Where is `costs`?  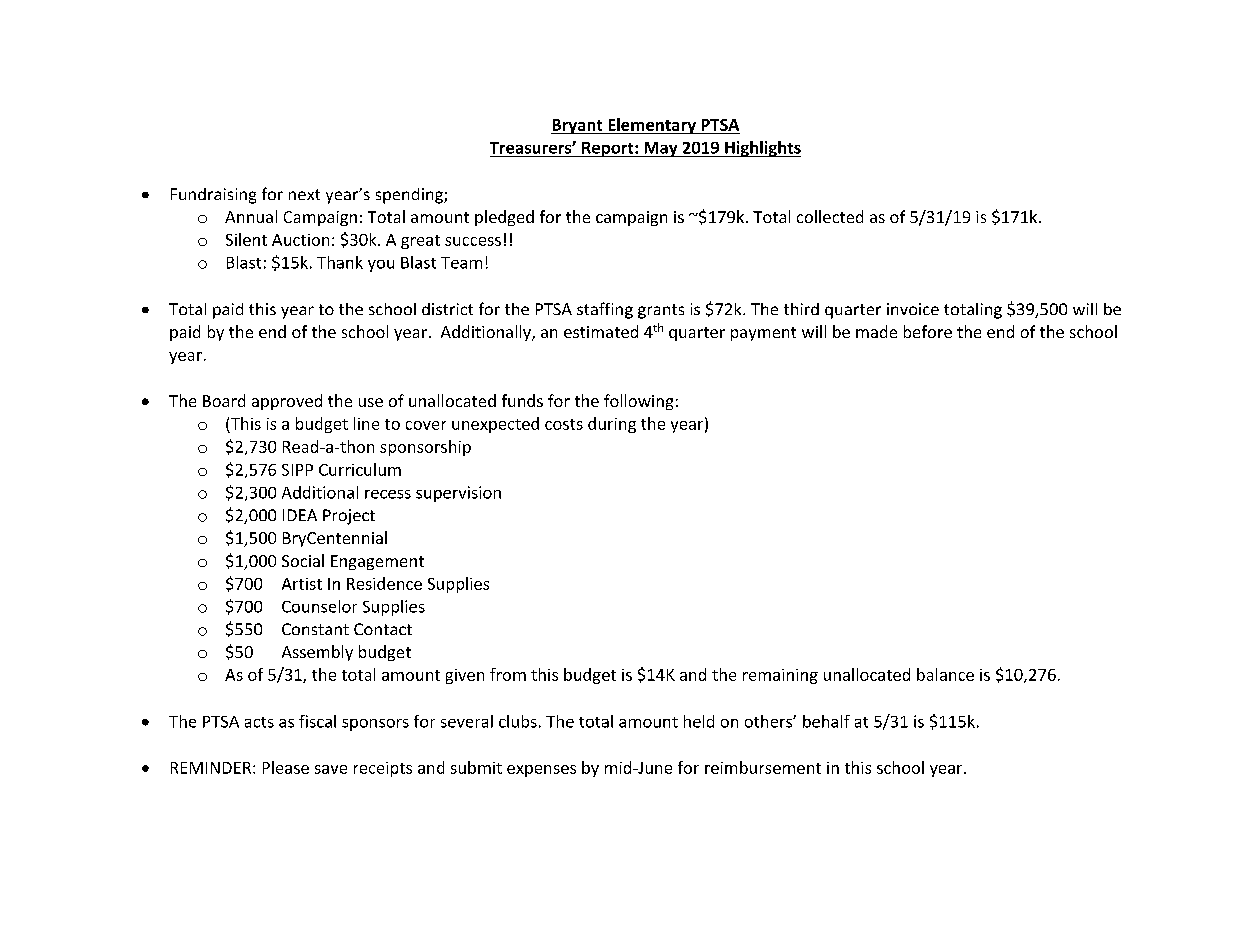 costs is located at coordinates (564, 424).
